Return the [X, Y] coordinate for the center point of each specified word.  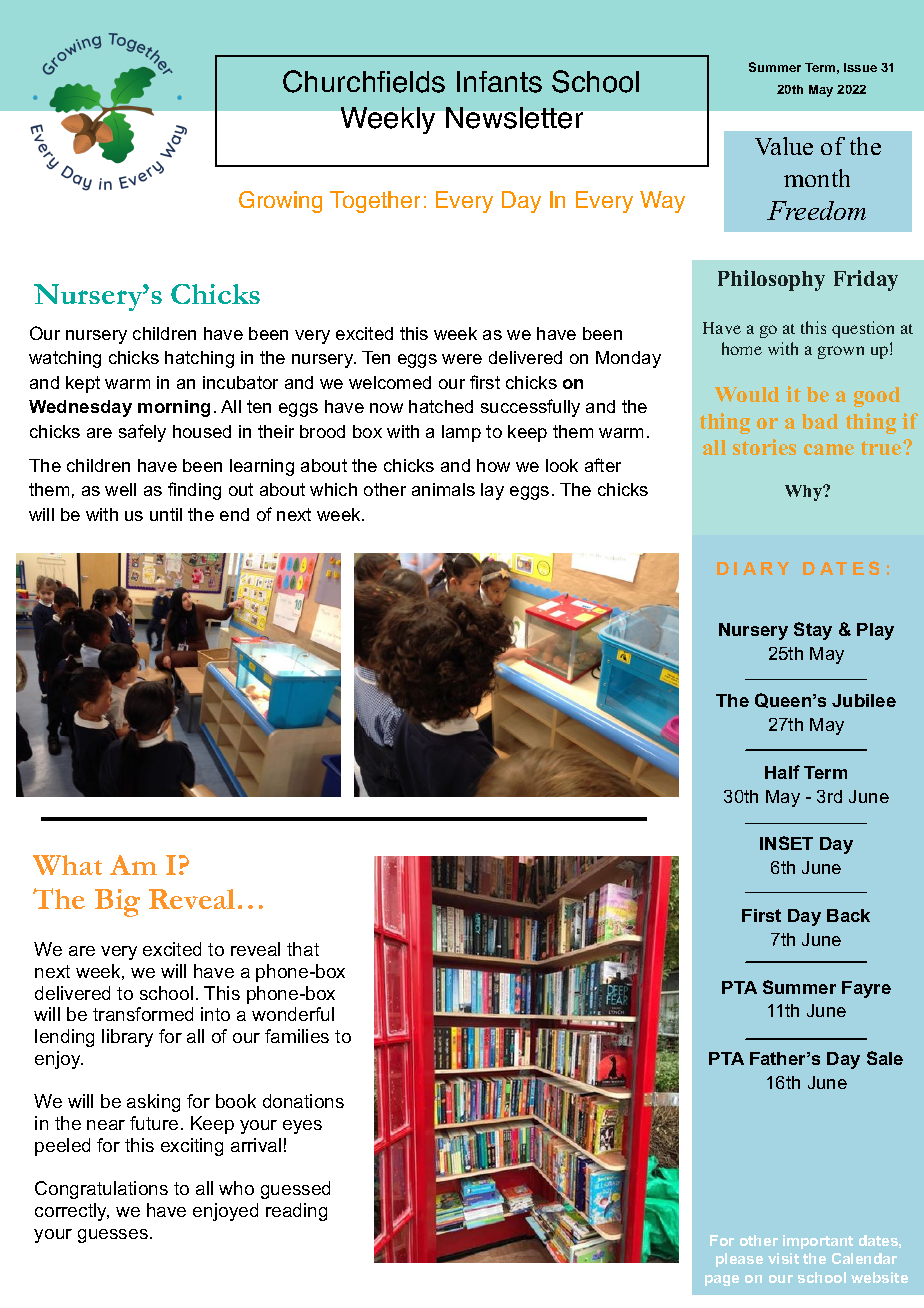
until [166, 514]
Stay [813, 631]
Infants [499, 82]
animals [443, 489]
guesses [113, 1236]
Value [784, 146]
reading [296, 1212]
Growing [280, 202]
